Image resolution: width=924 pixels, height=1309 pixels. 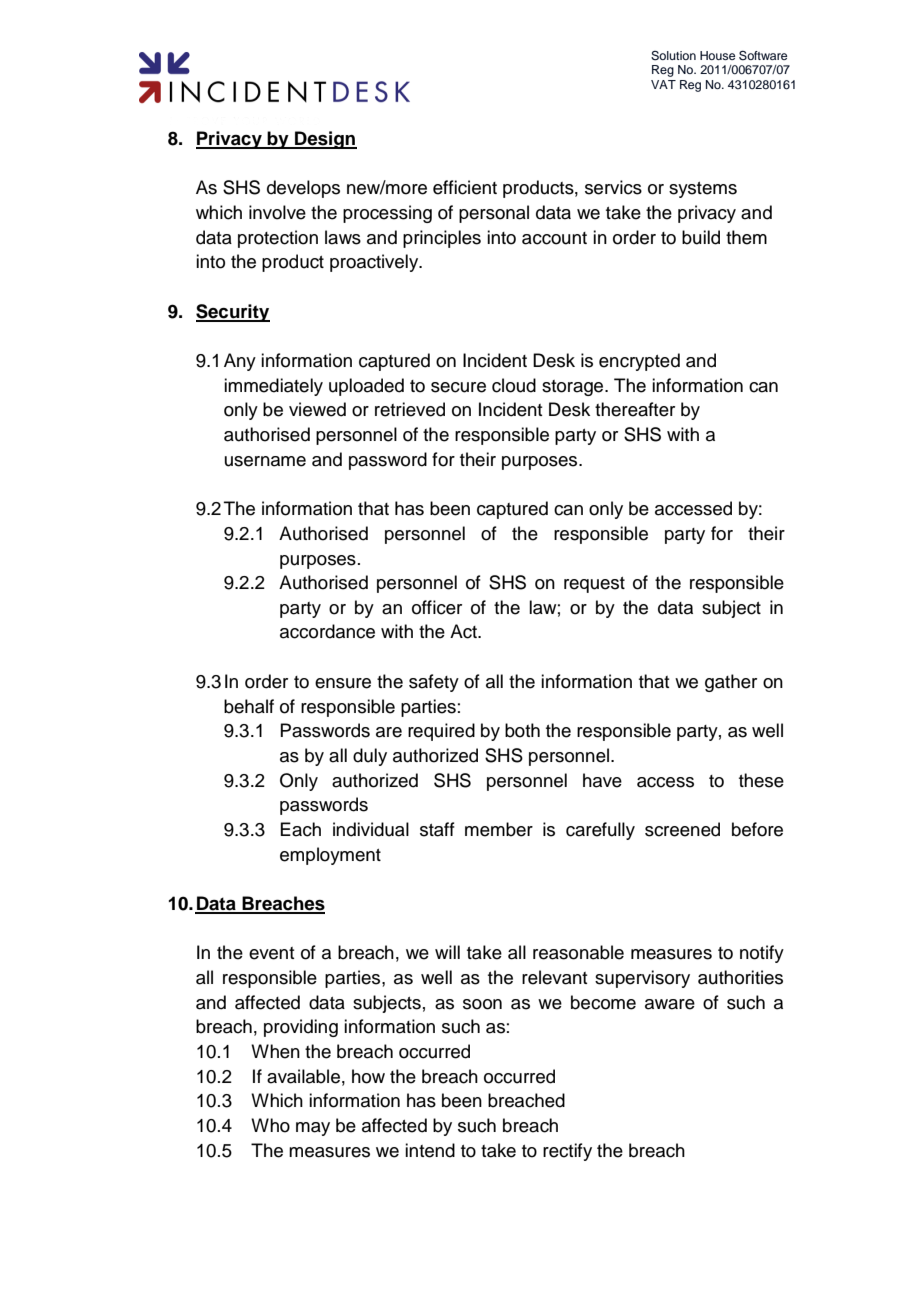 What do you see at coordinates (430, 1150) in the screenshot?
I see `intend` at bounding box center [430, 1150].
